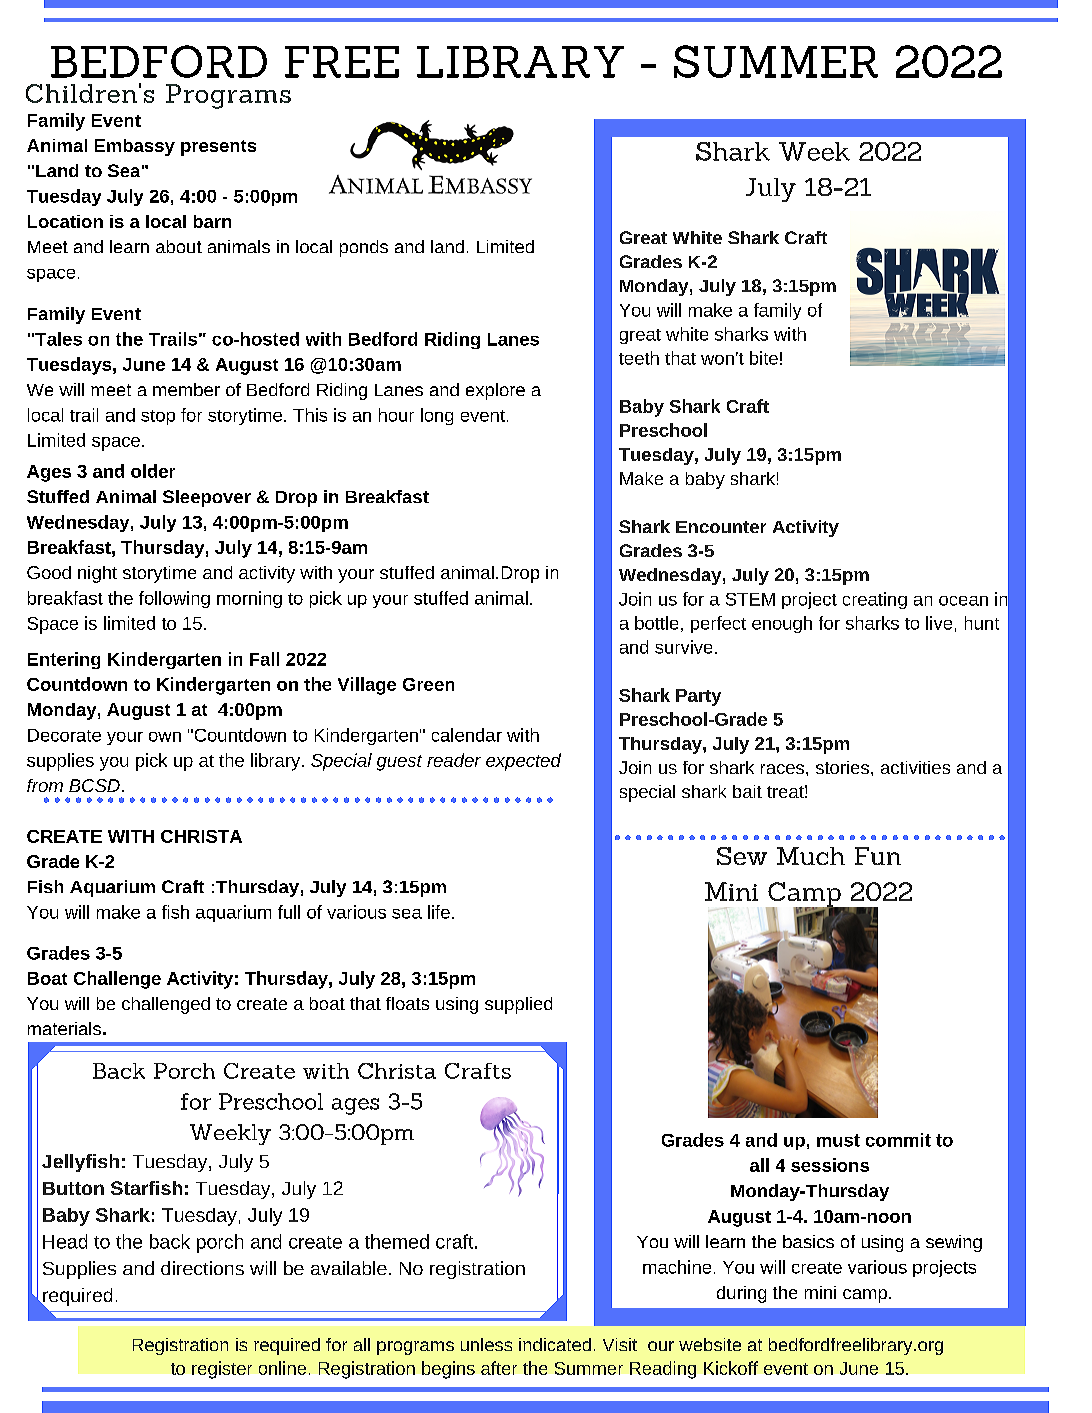  What do you see at coordinates (518, 1005) in the image?
I see `supplied` at bounding box center [518, 1005].
